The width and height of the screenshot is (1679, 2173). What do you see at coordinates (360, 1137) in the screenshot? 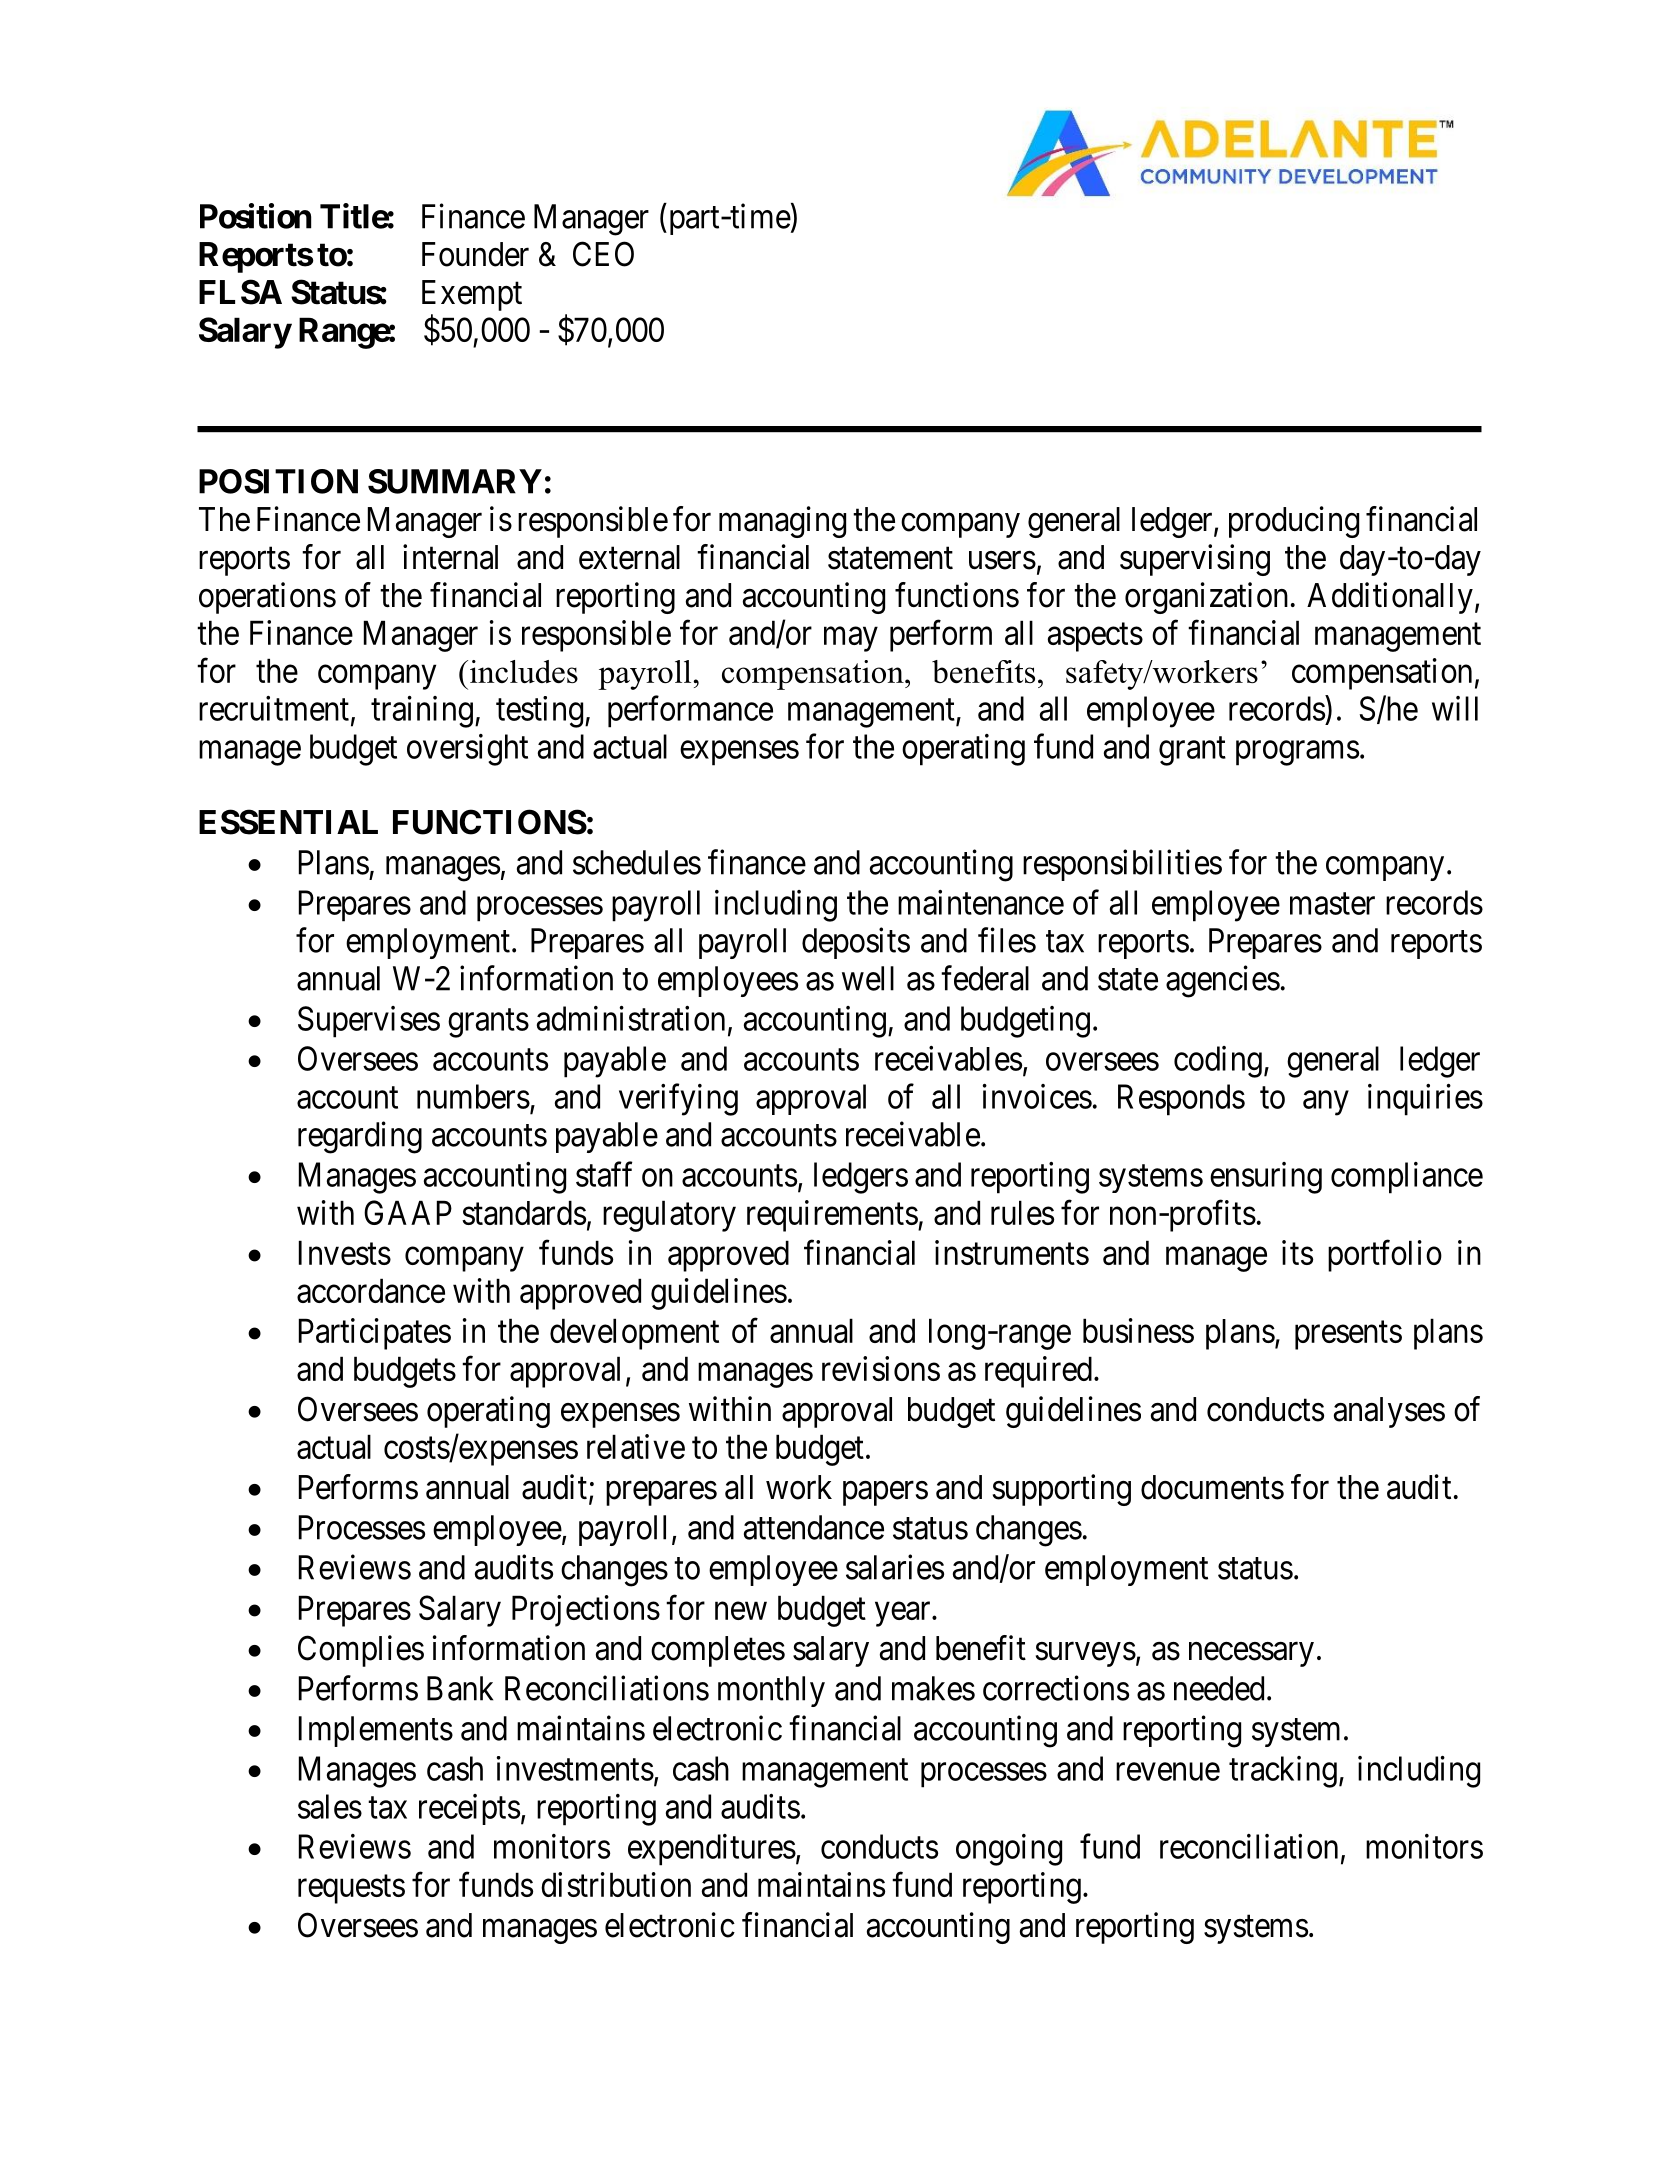
I see `regarding` at bounding box center [360, 1137].
